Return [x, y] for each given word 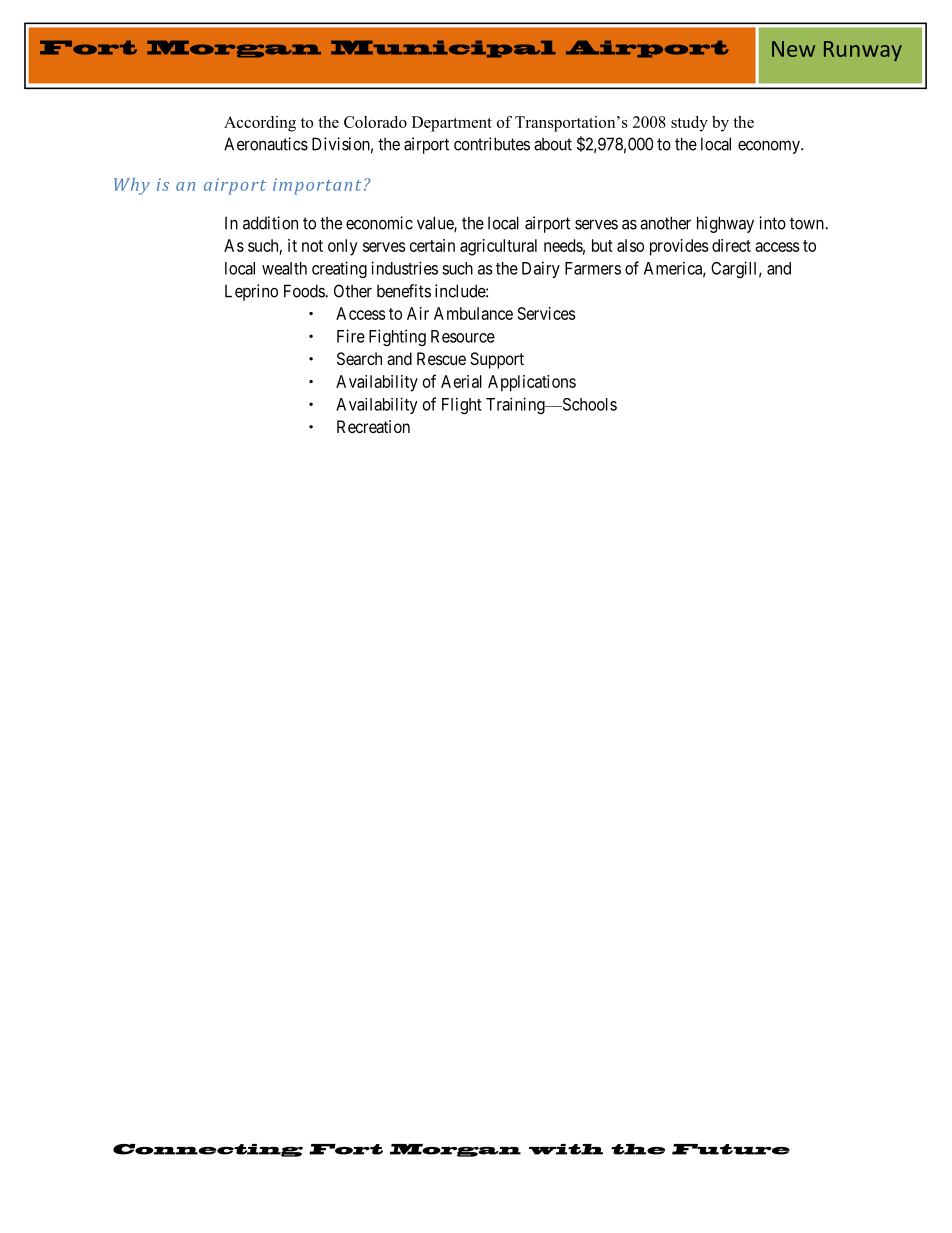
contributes [492, 144]
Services [547, 313]
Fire [351, 336]
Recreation [373, 426]
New [793, 49]
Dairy [541, 269]
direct [731, 245]
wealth [284, 268]
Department [452, 124]
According [260, 124]
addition [270, 223]
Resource [463, 336]
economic [379, 223]
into [772, 223]
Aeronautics [266, 144]
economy [770, 147]
